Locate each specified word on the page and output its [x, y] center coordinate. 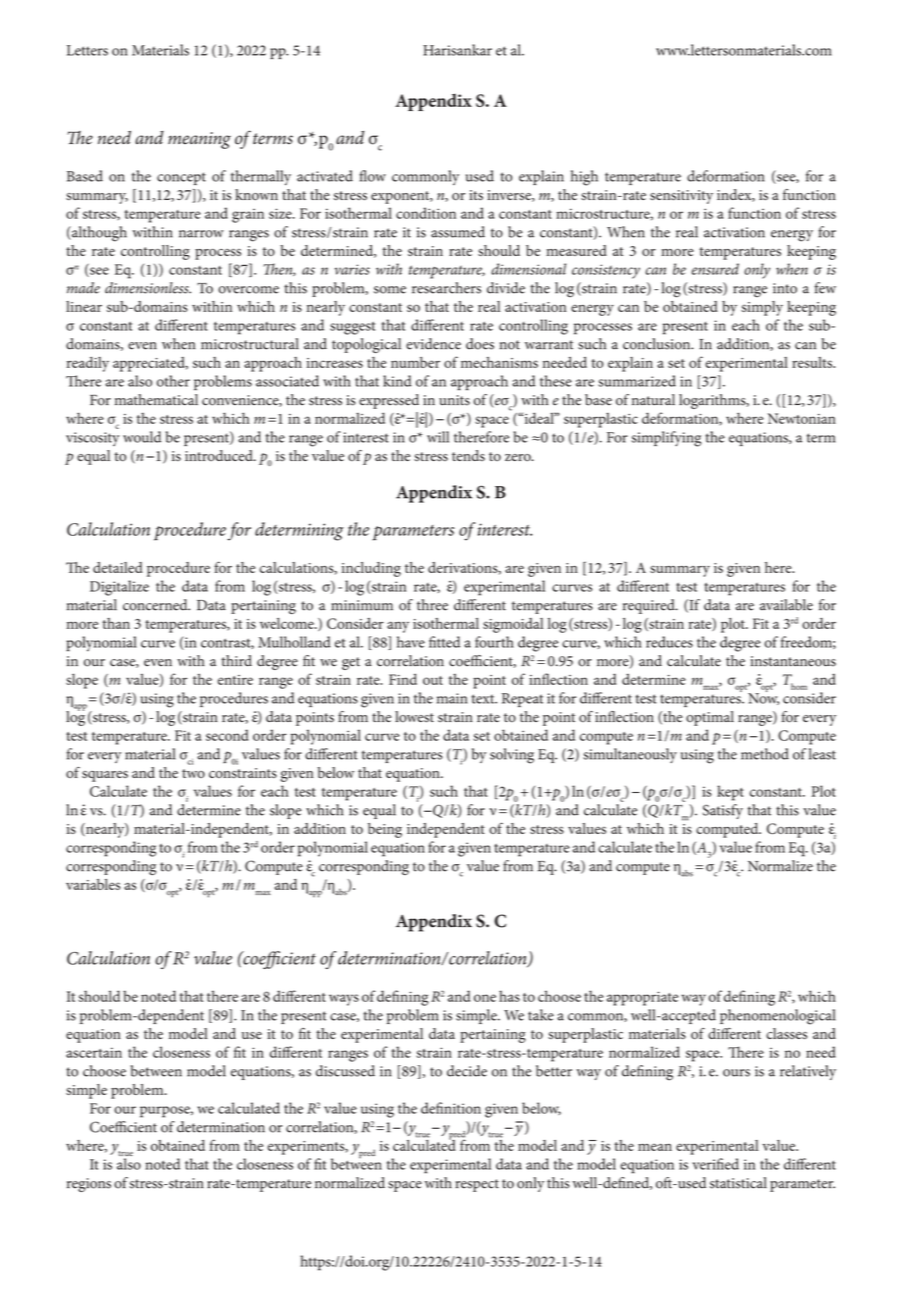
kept [730, 793]
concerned [156, 605]
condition [426, 213]
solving [512, 756]
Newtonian [802, 418]
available [786, 605]
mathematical [156, 400]
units [454, 400]
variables [93, 884]
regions [89, 1185]
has [509, 996]
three [432, 605]
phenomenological [778, 1017]
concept [181, 178]
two [193, 773]
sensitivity [681, 197]
